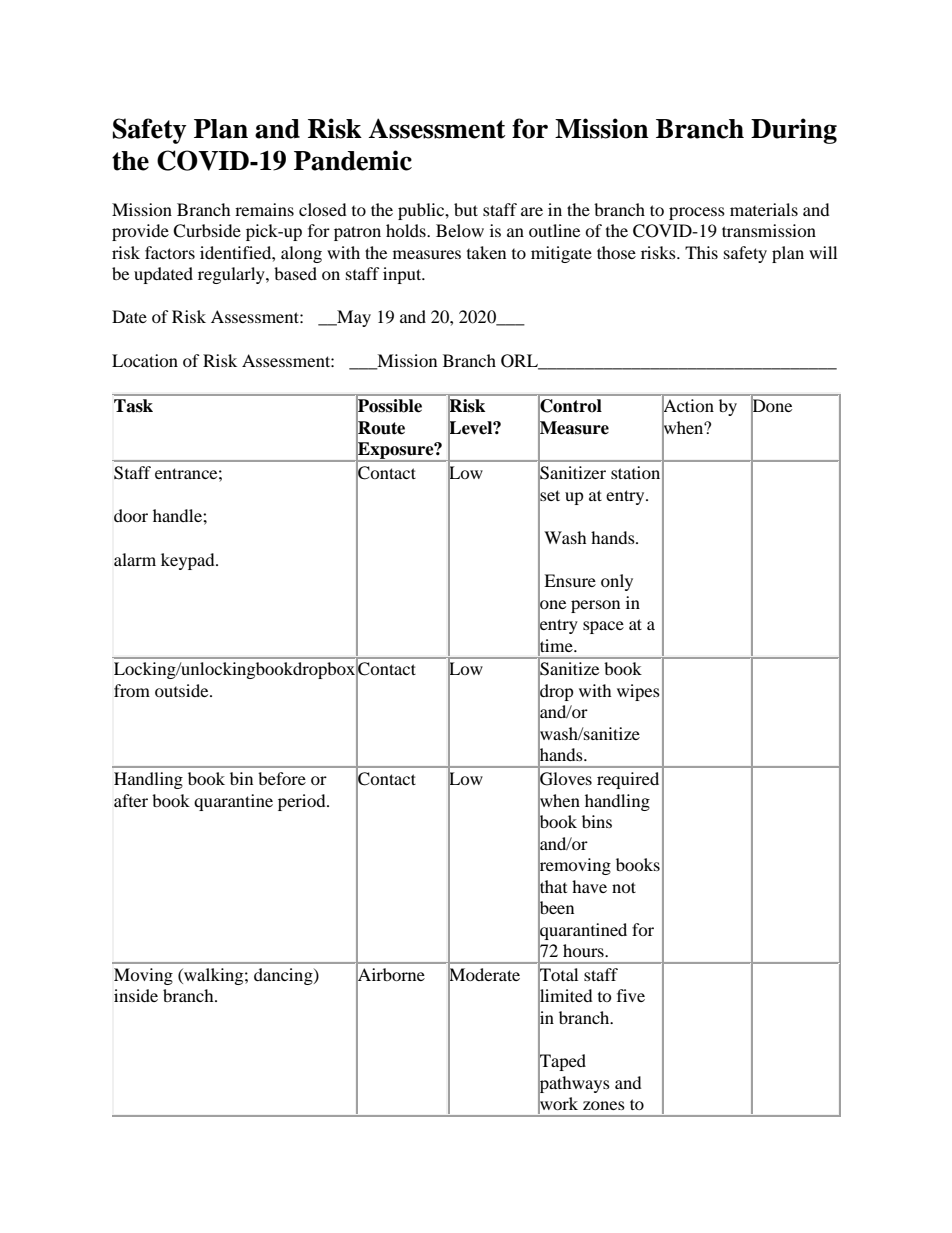 This screenshot has width=952, height=1233. I want to click on bins, so click(597, 821).
